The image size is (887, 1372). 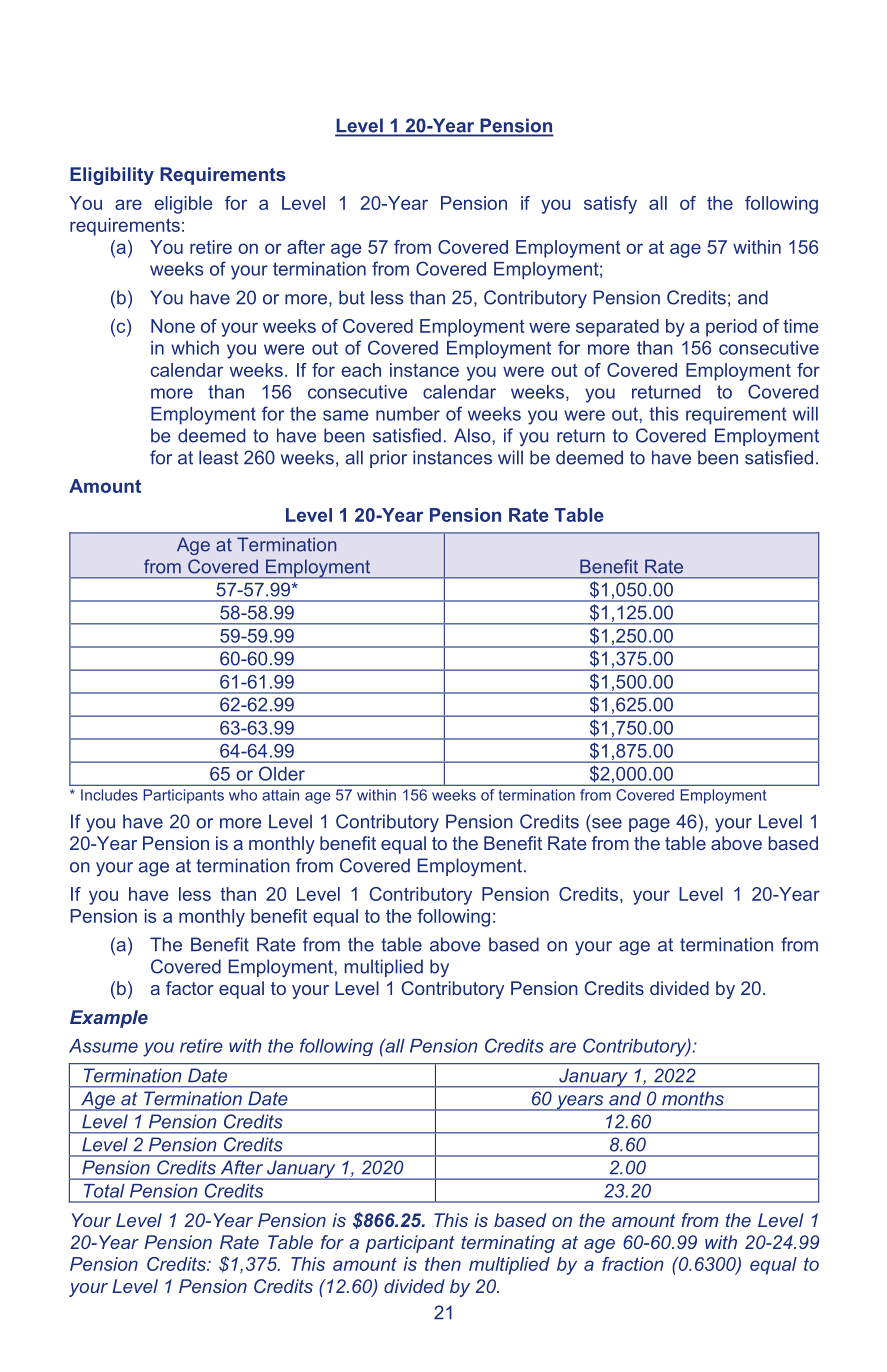 What do you see at coordinates (473, 435) in the document?
I see `Also` at bounding box center [473, 435].
